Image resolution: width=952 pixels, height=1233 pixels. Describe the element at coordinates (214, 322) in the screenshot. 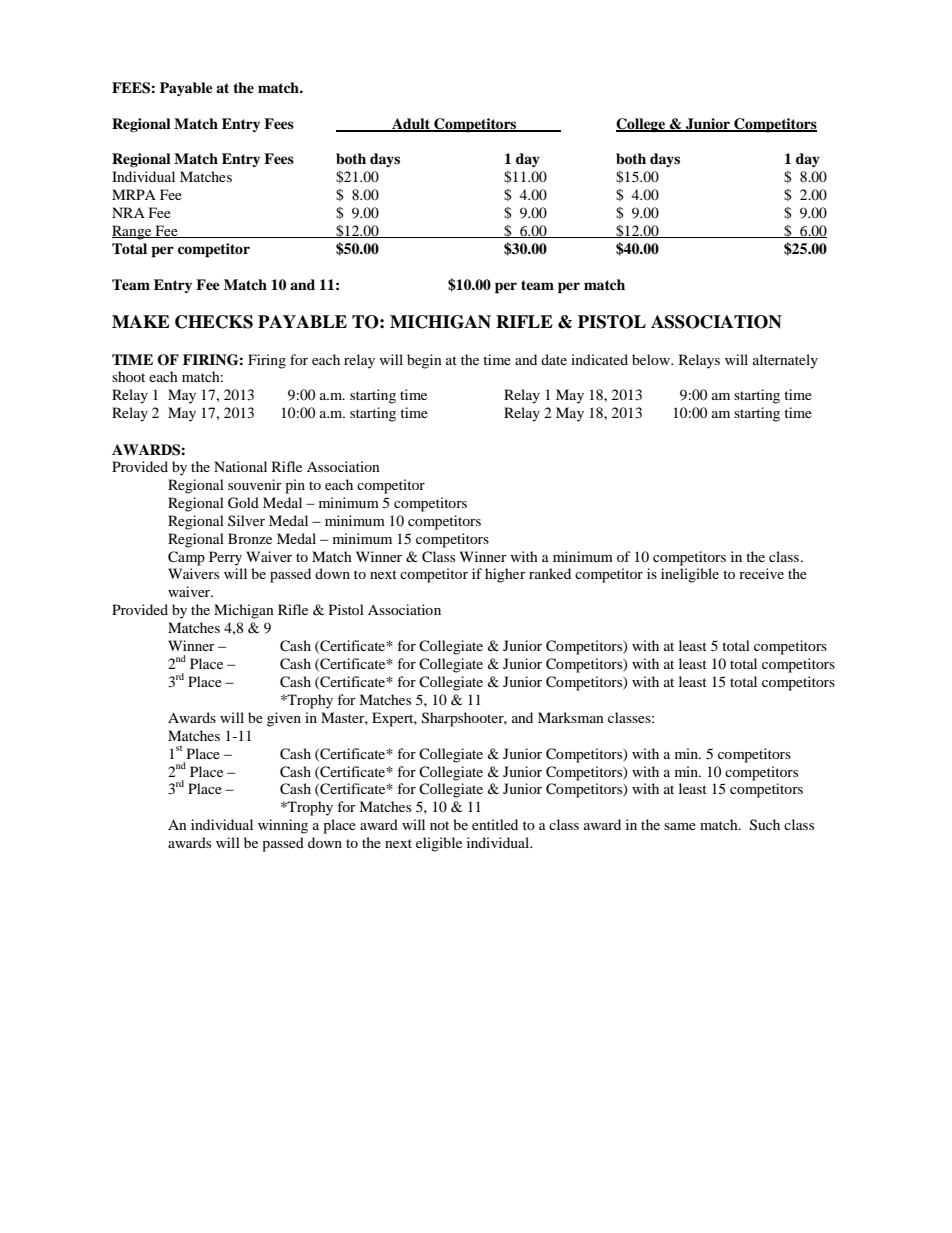

I see `CHECKS` at that location.
